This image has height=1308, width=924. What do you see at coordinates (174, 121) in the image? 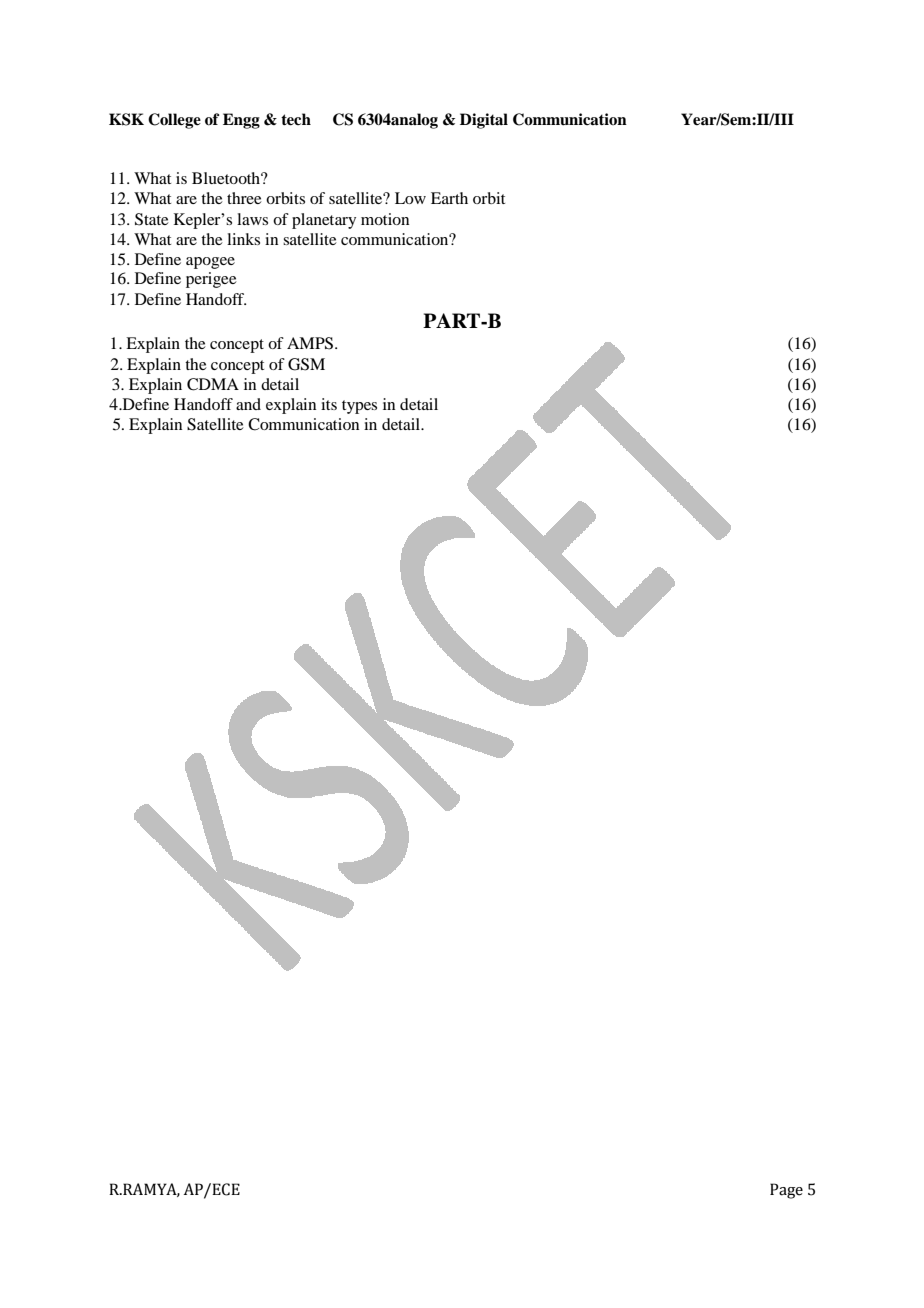
I see `College` at bounding box center [174, 121].
